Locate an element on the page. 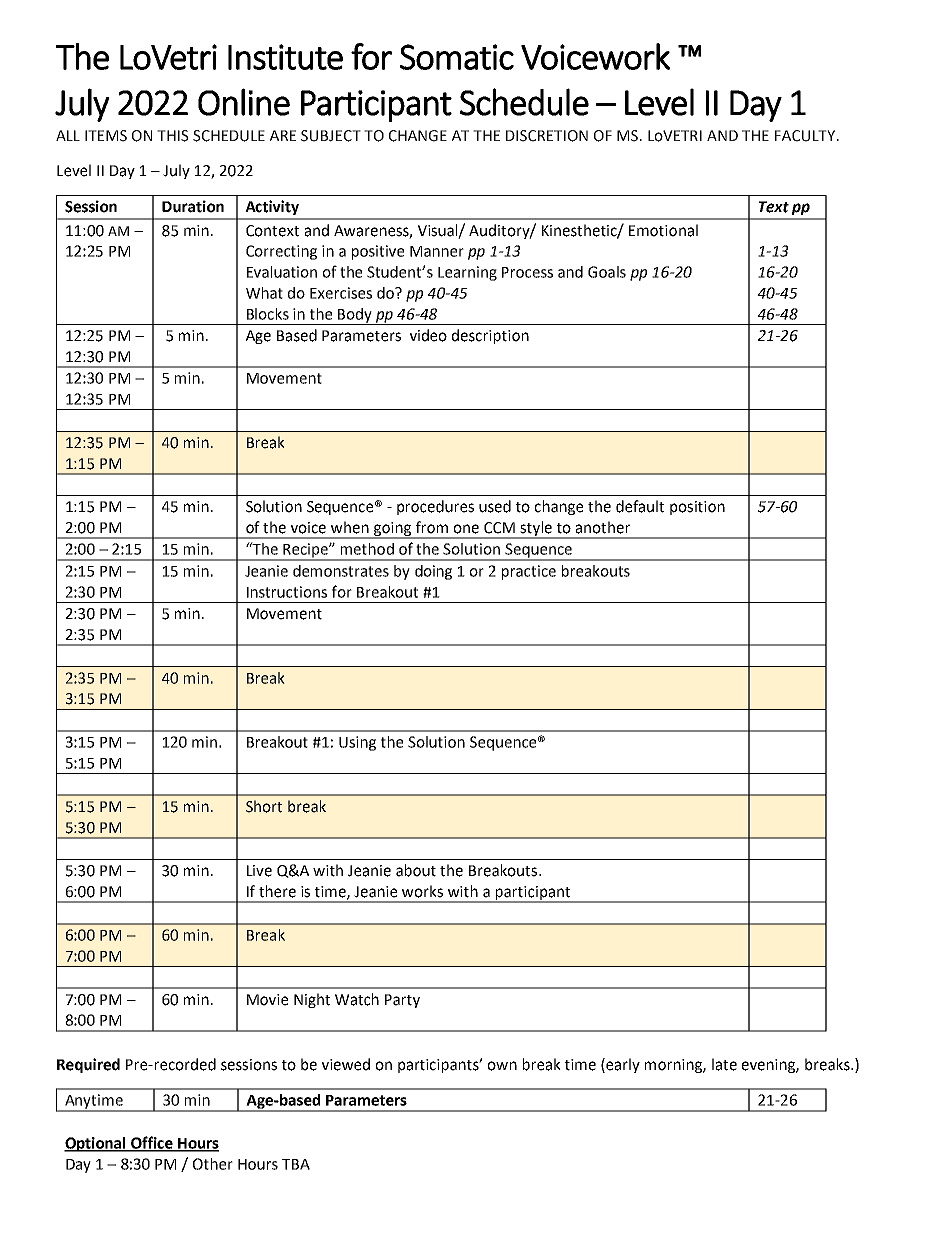 The width and height of the image is (952, 1233). doing is located at coordinates (433, 572).
